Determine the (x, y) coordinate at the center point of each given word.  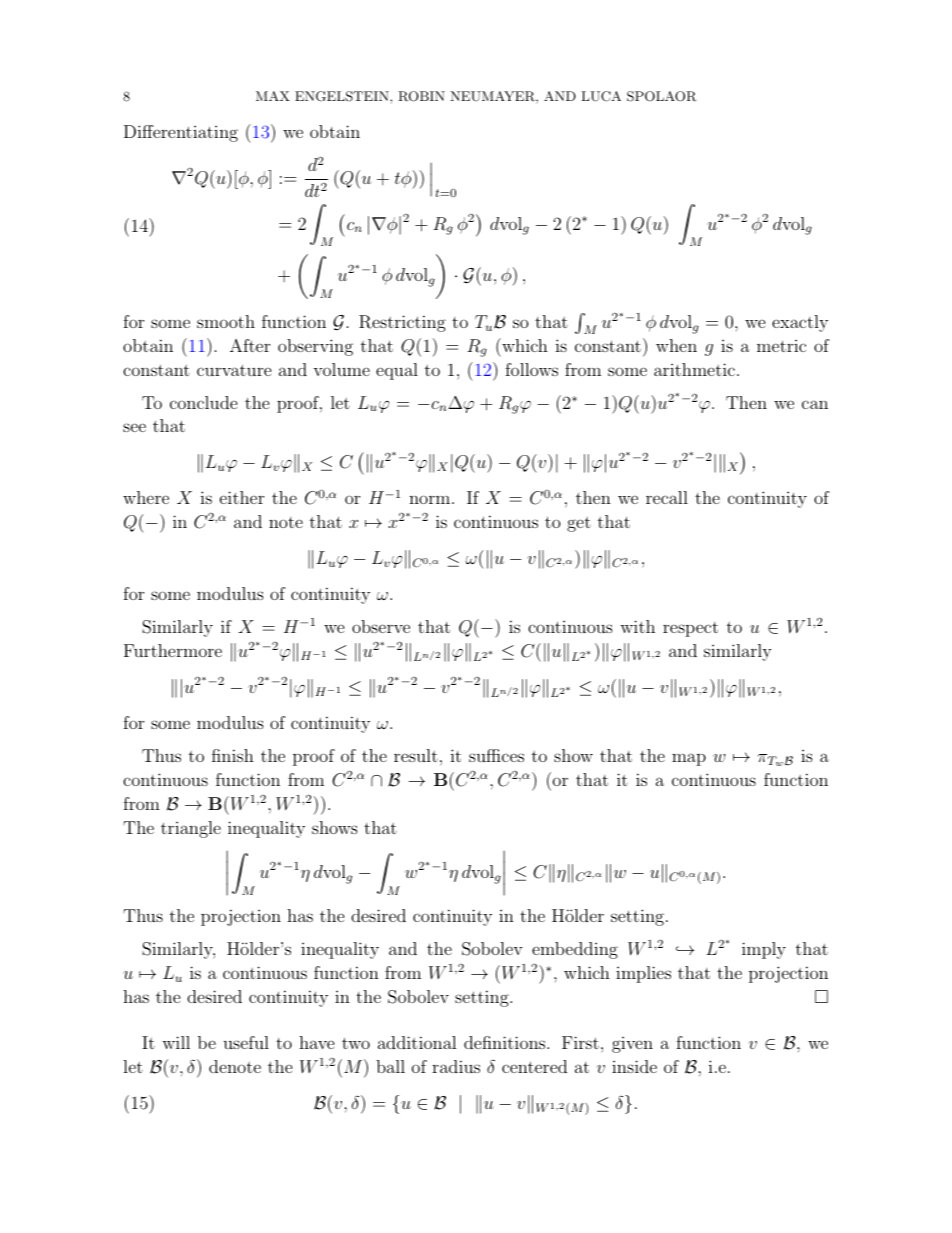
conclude (204, 402)
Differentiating (181, 133)
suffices (496, 755)
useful (246, 1042)
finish (233, 755)
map (689, 759)
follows (531, 369)
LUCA (601, 96)
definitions (506, 1042)
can (815, 404)
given (632, 1045)
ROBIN (421, 96)
